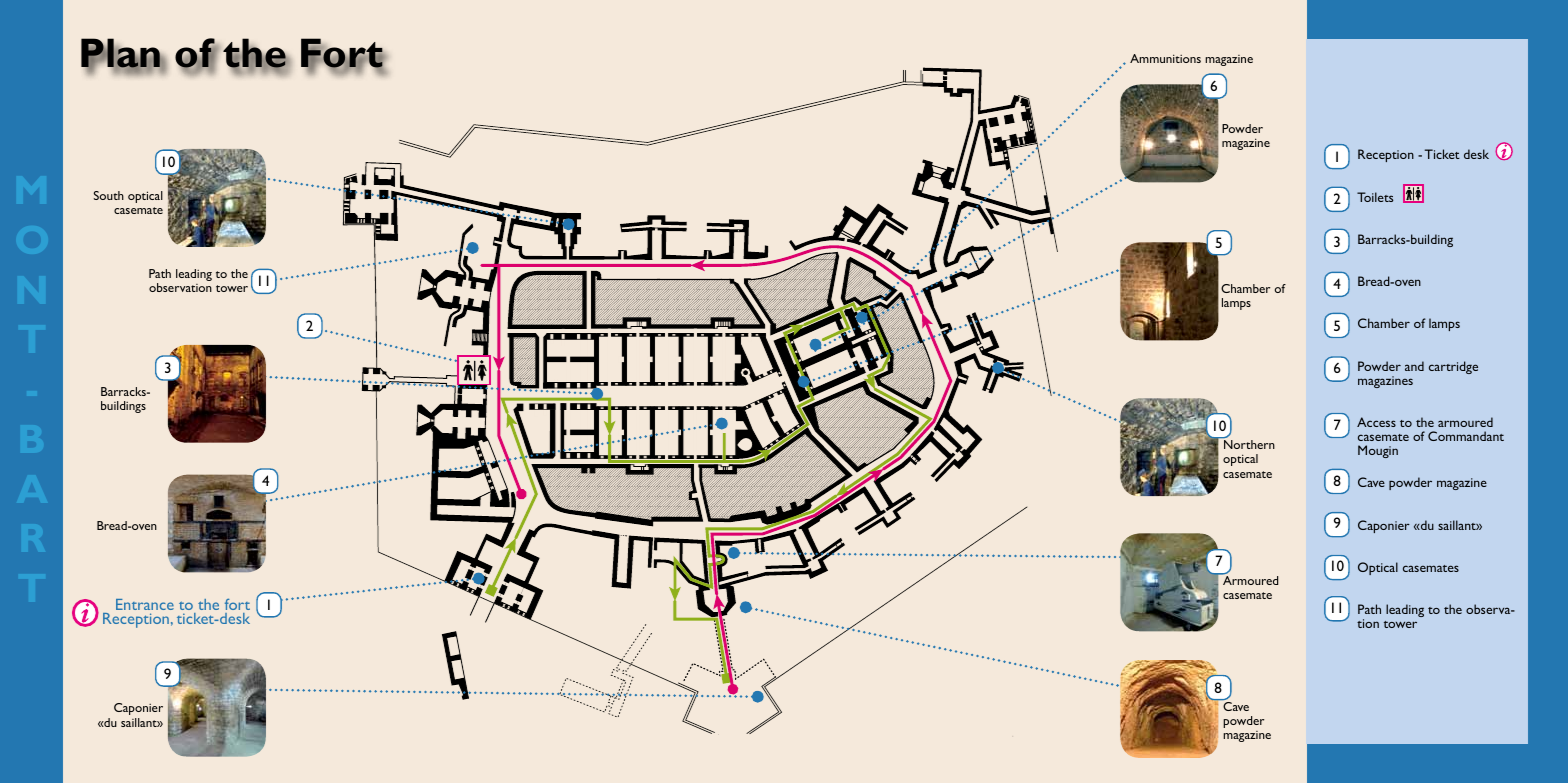  I want to click on South, so click(109, 195).
